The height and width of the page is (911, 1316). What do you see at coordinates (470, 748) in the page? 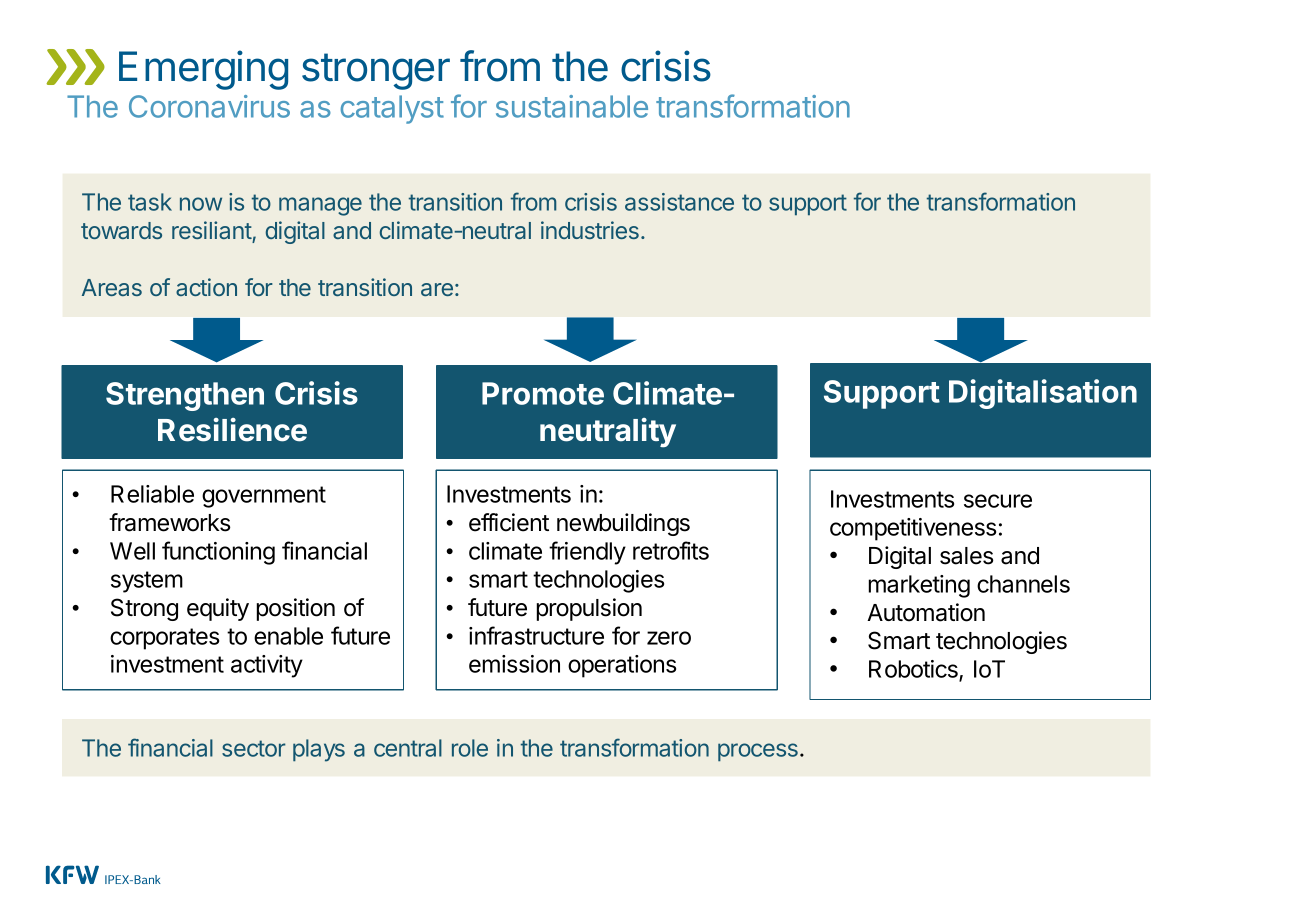
I see `role` at bounding box center [470, 748].
